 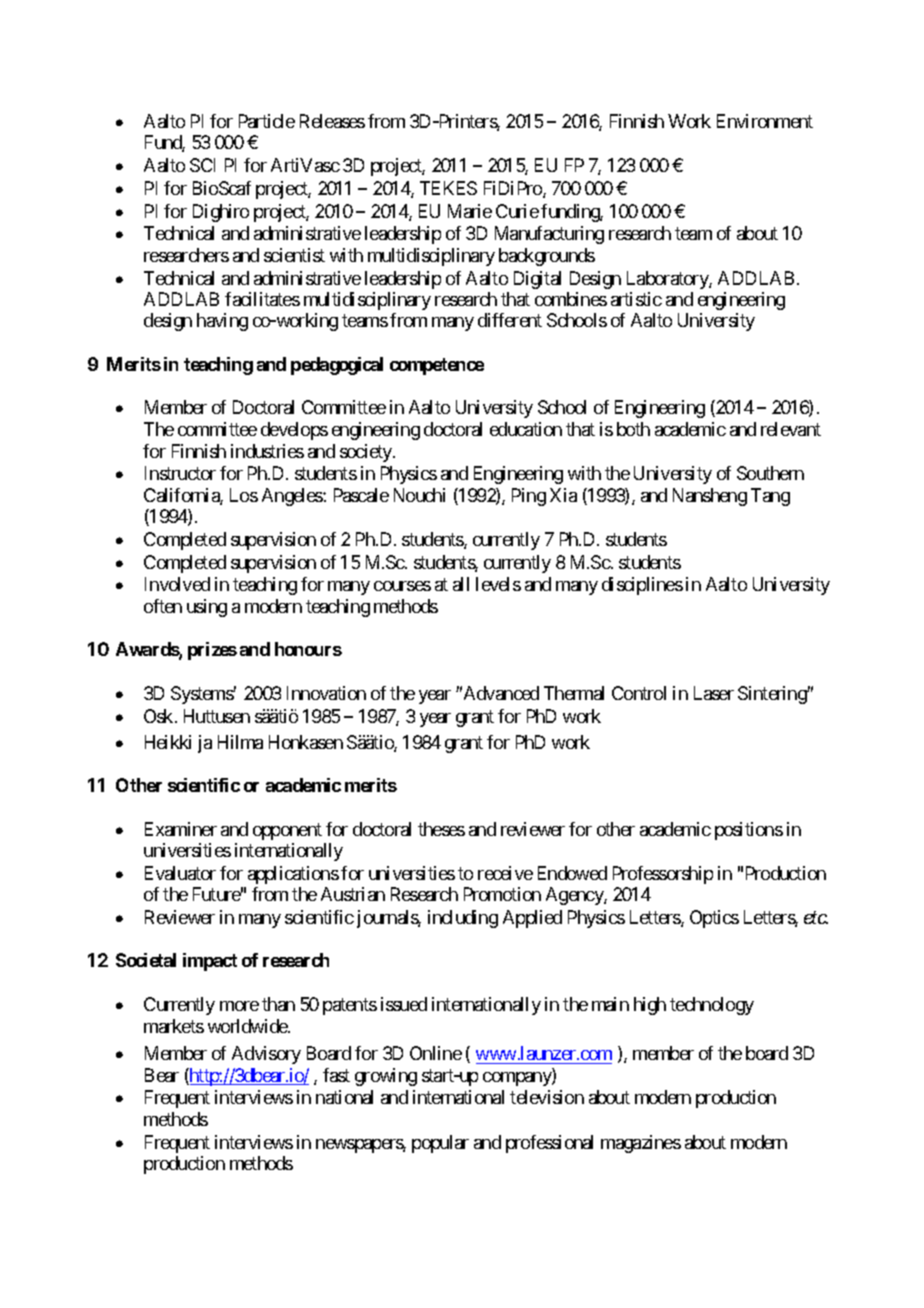 I want to click on Particle, so click(x=267, y=121).
